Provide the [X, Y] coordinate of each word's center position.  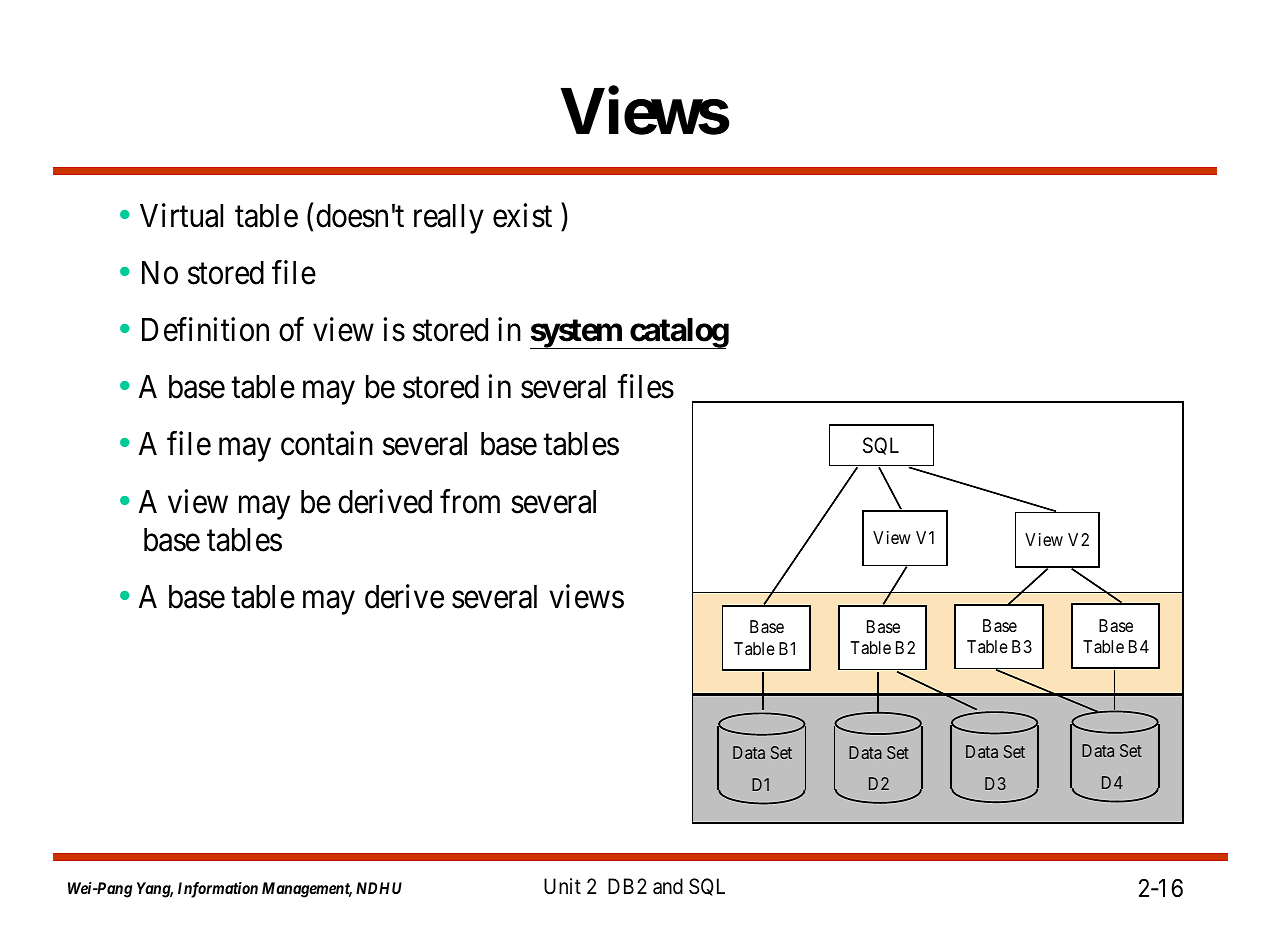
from [470, 501]
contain [327, 444]
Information [218, 890]
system [576, 334]
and [668, 886]
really [449, 219]
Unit [562, 886]
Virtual [181, 215]
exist [522, 215]
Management [307, 890]
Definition [205, 330]
